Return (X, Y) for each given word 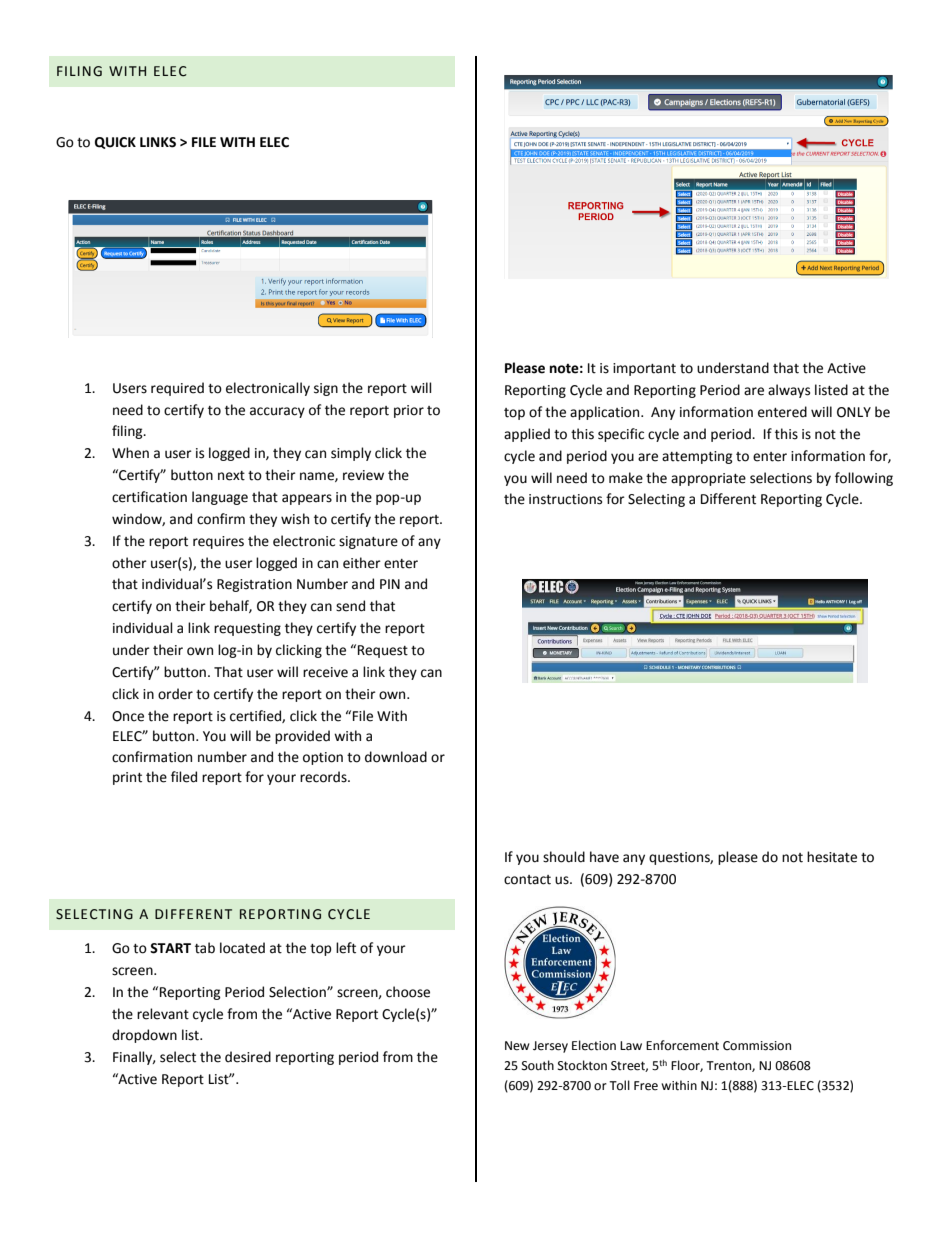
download (396, 757)
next (231, 476)
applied (527, 435)
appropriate (708, 479)
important (644, 369)
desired (248, 1057)
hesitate (832, 857)
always (789, 391)
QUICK (115, 143)
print (127, 778)
